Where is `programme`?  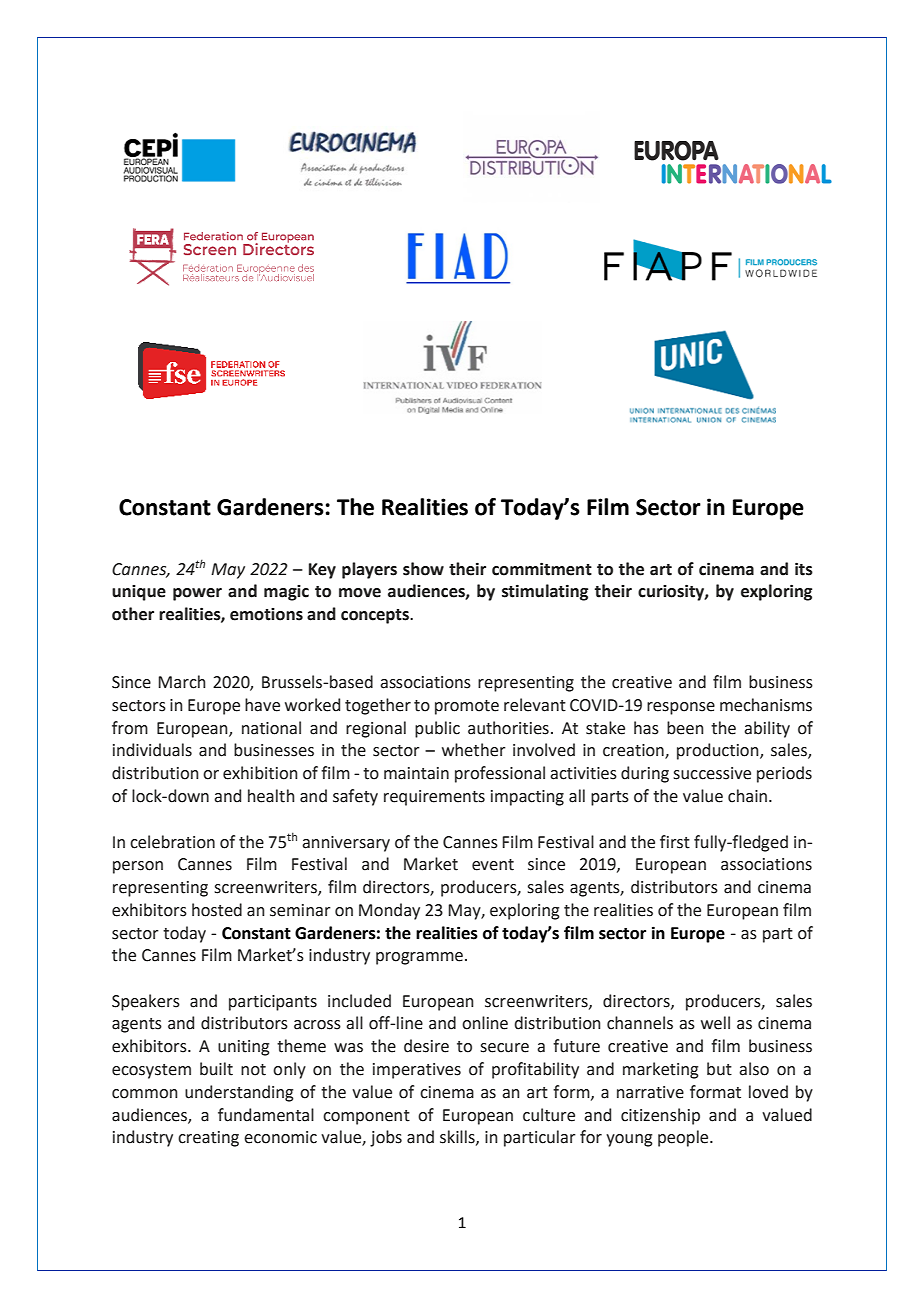
programme is located at coordinates (419, 958).
